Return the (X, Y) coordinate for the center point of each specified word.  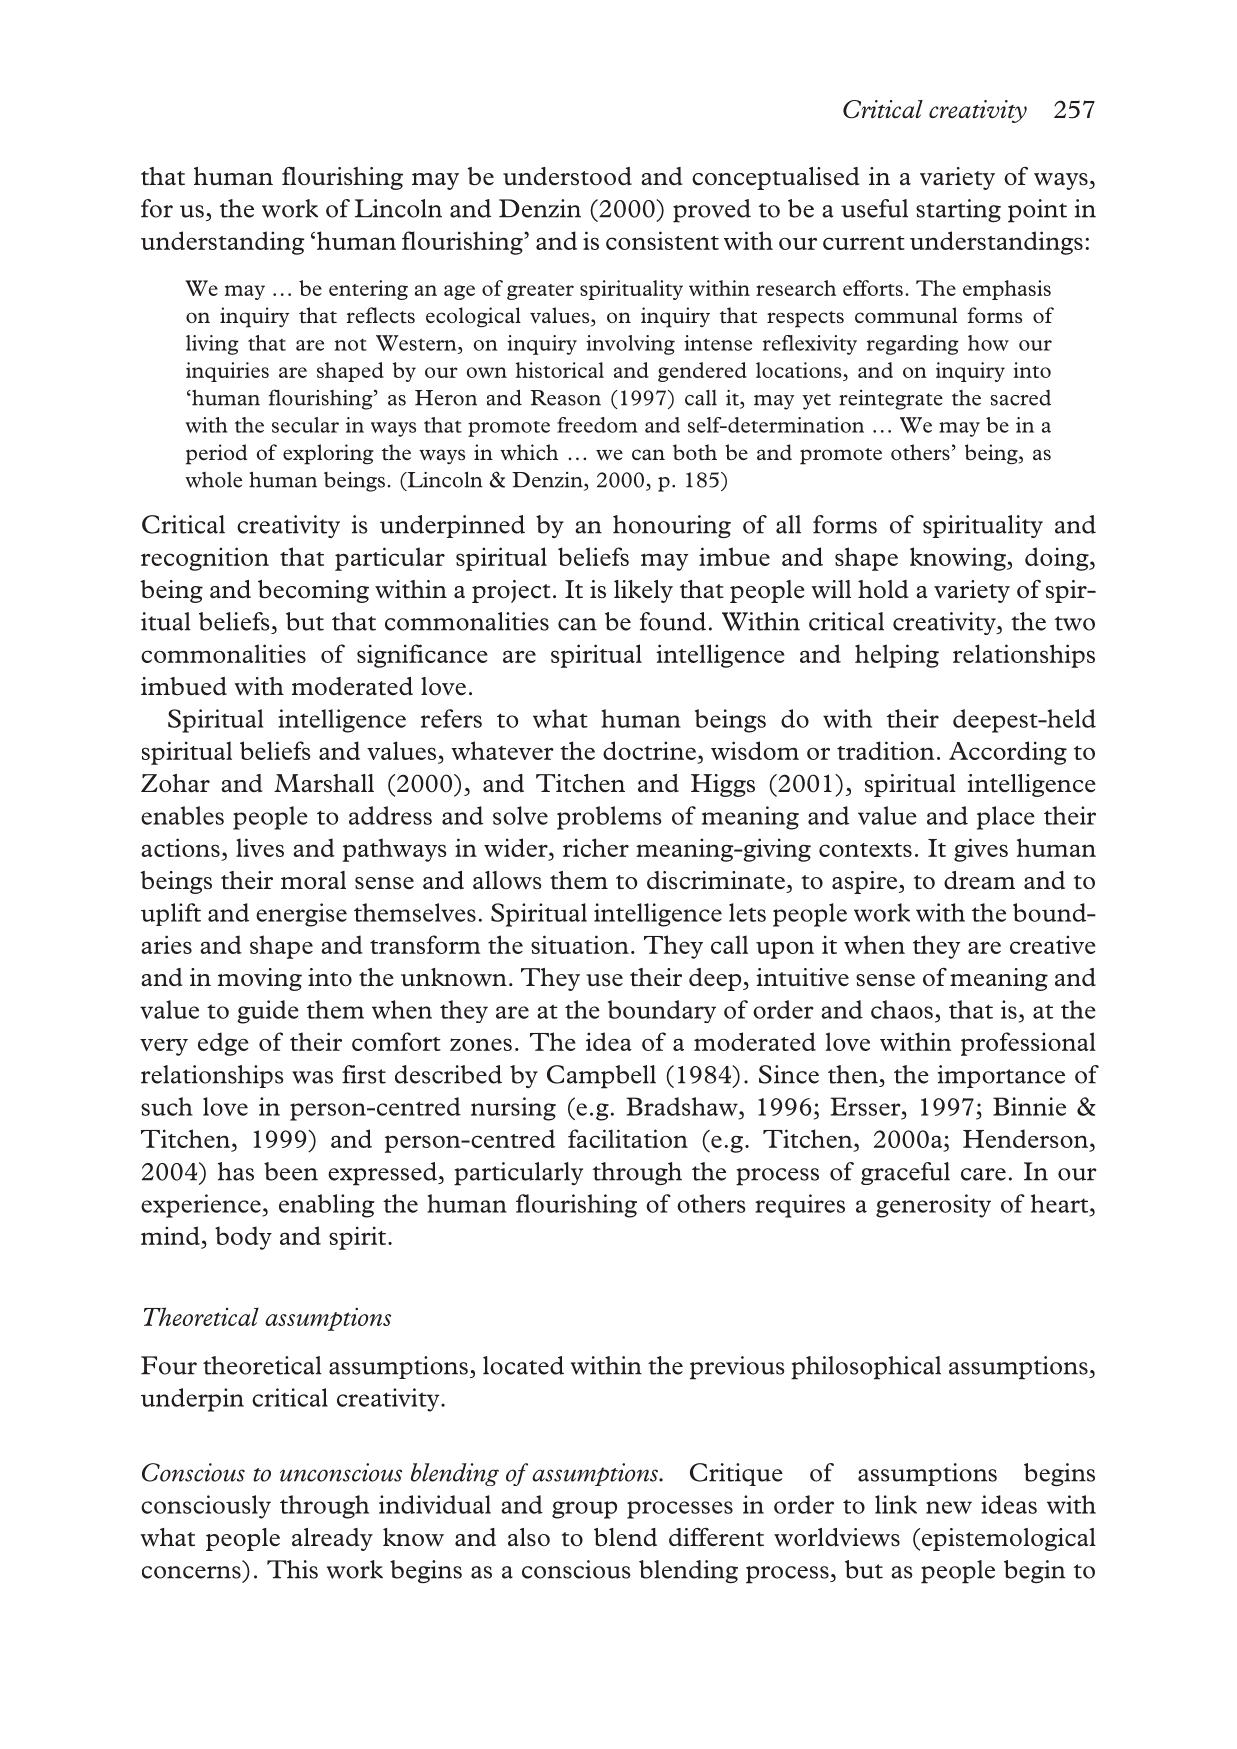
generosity (933, 1206)
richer (596, 847)
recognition (205, 559)
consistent (662, 240)
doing (1058, 559)
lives (260, 847)
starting (958, 211)
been (291, 1171)
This (292, 1569)
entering (368, 290)
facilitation (628, 1138)
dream (979, 880)
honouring (672, 527)
